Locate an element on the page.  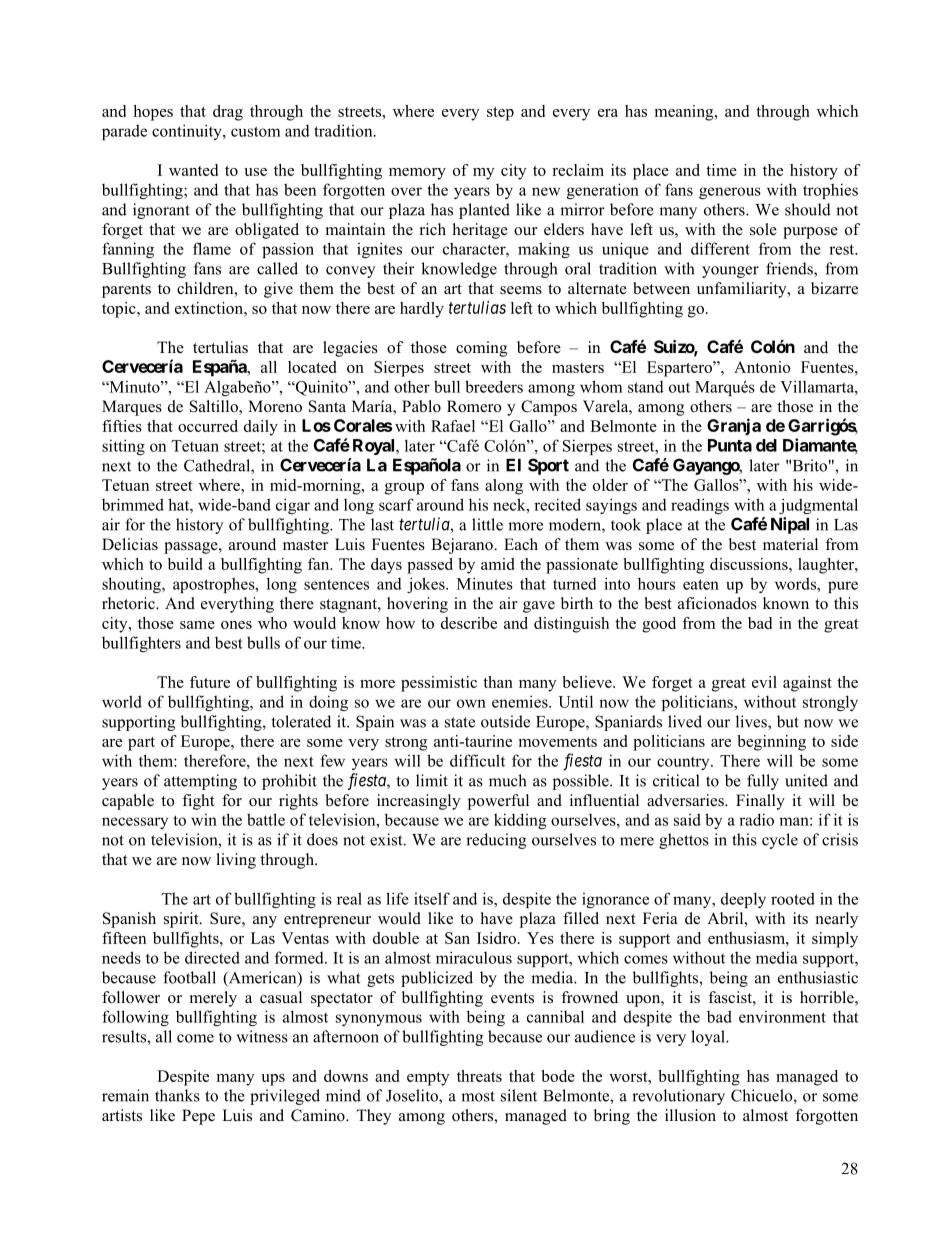
breeders is located at coordinates (494, 386).
